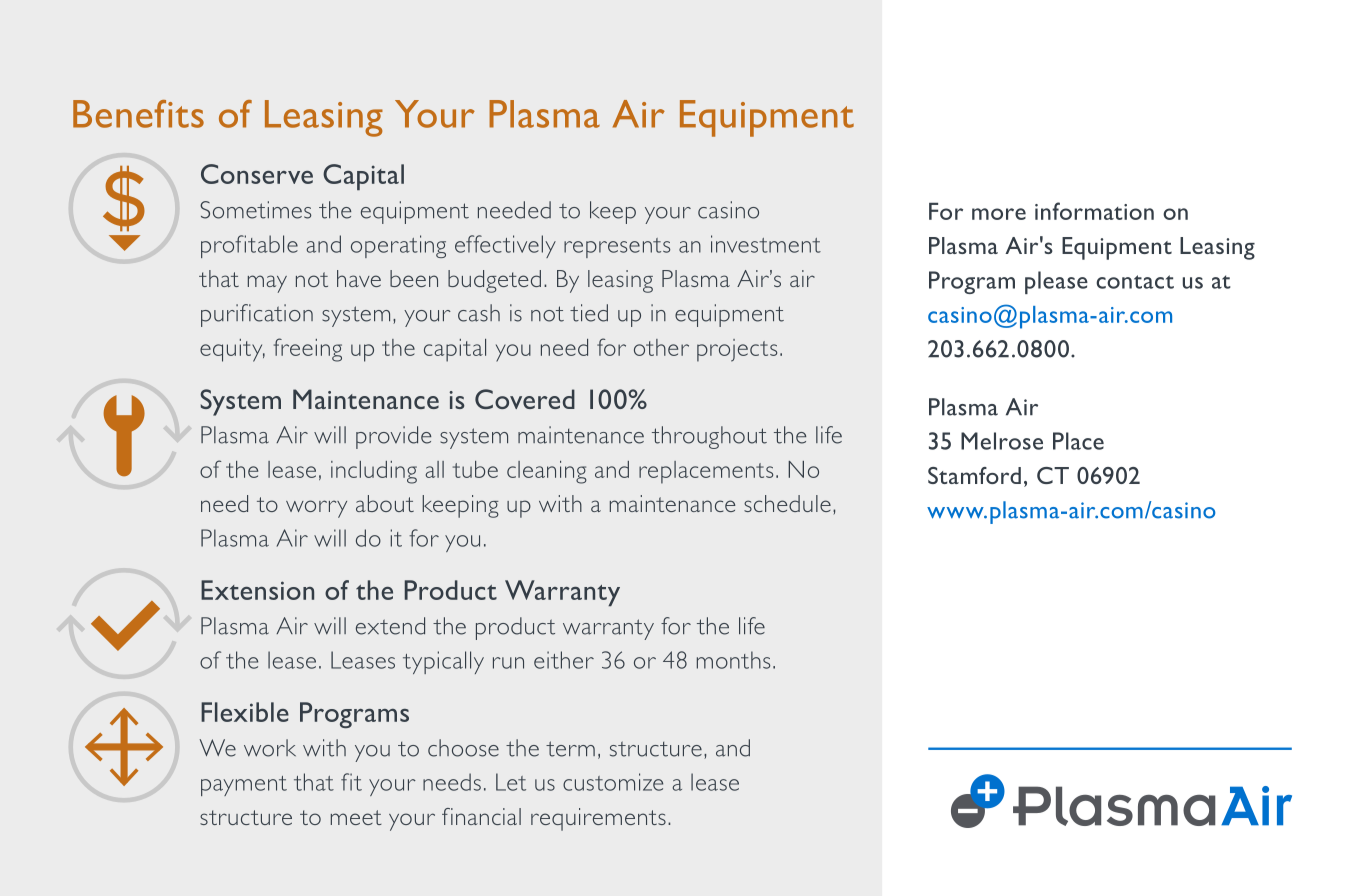 The width and height of the page is (1366, 896). What do you see at coordinates (564, 660) in the page?
I see `either` at bounding box center [564, 660].
